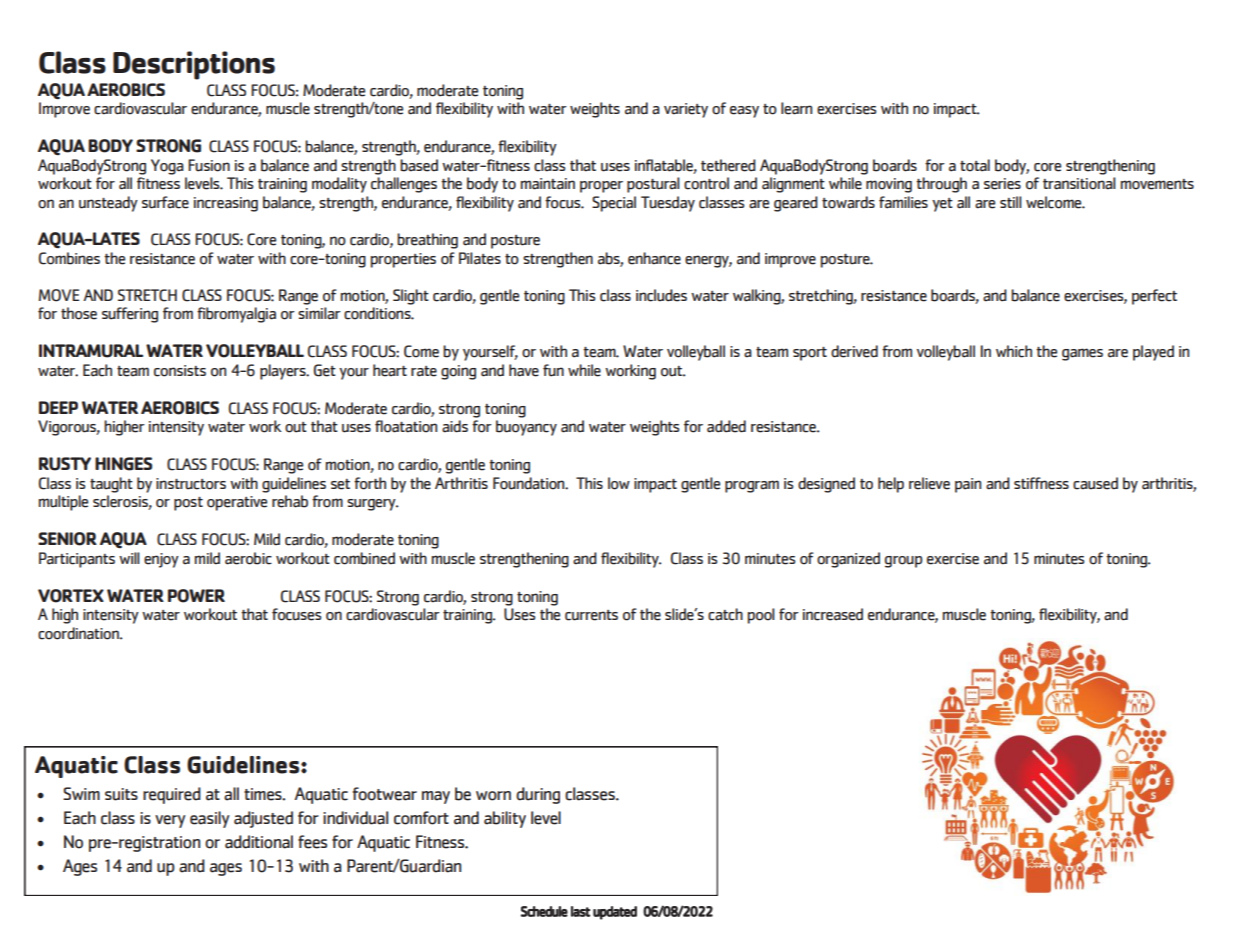  Describe the element at coordinates (196, 596) in the screenshot. I see `POWER` at that location.
